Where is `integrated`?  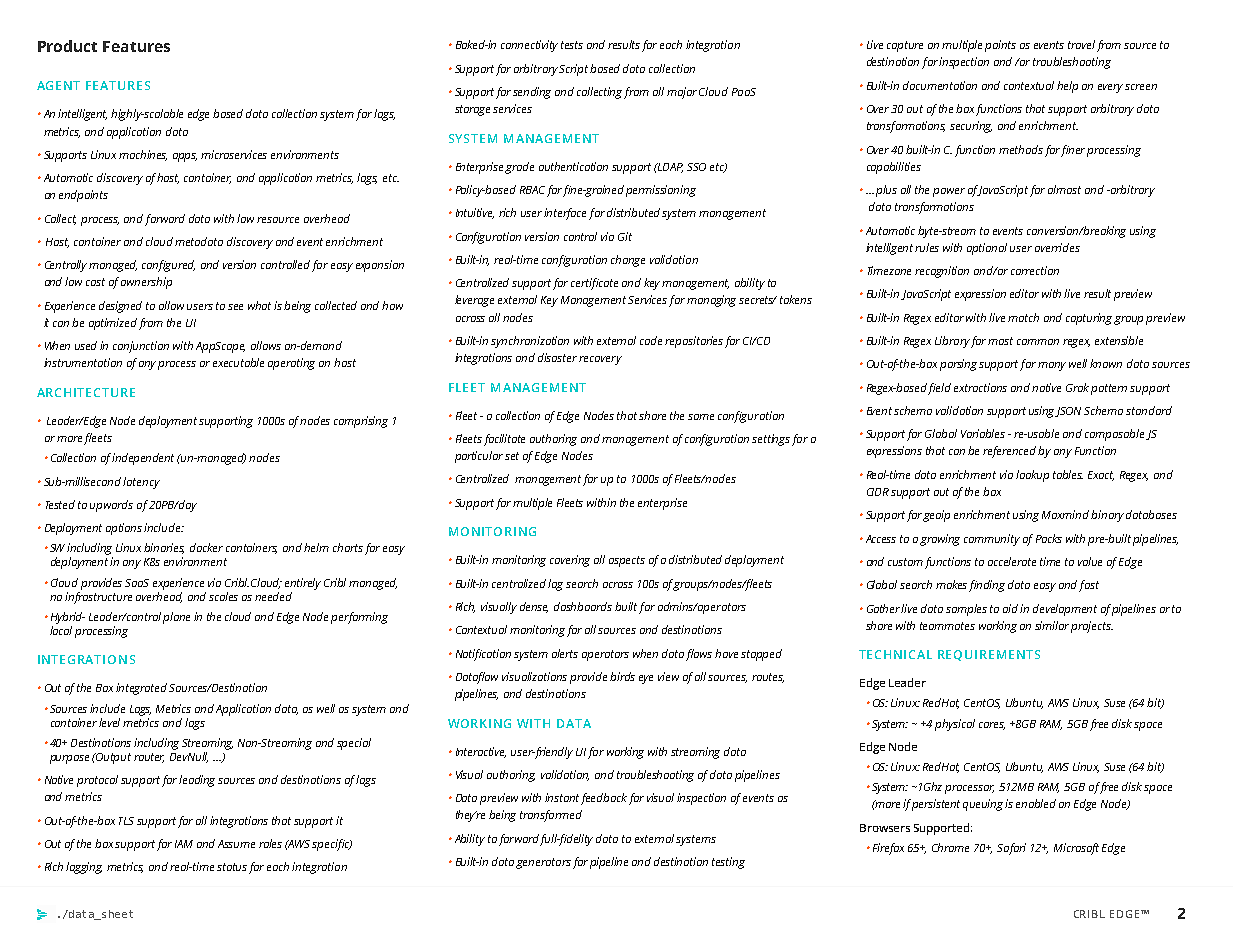
integrated is located at coordinates (141, 689).
